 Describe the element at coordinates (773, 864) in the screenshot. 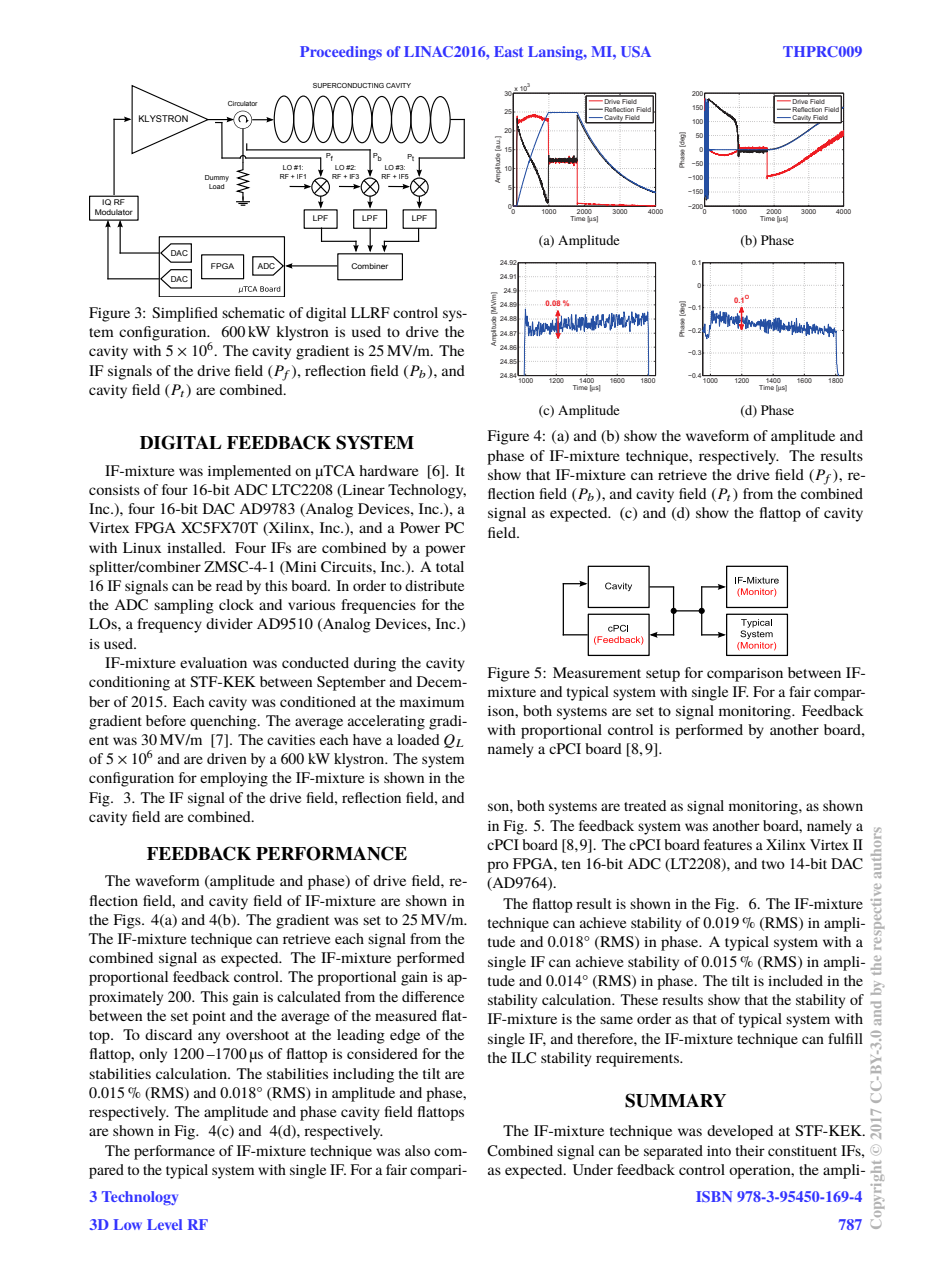

I see `two` at that location.
